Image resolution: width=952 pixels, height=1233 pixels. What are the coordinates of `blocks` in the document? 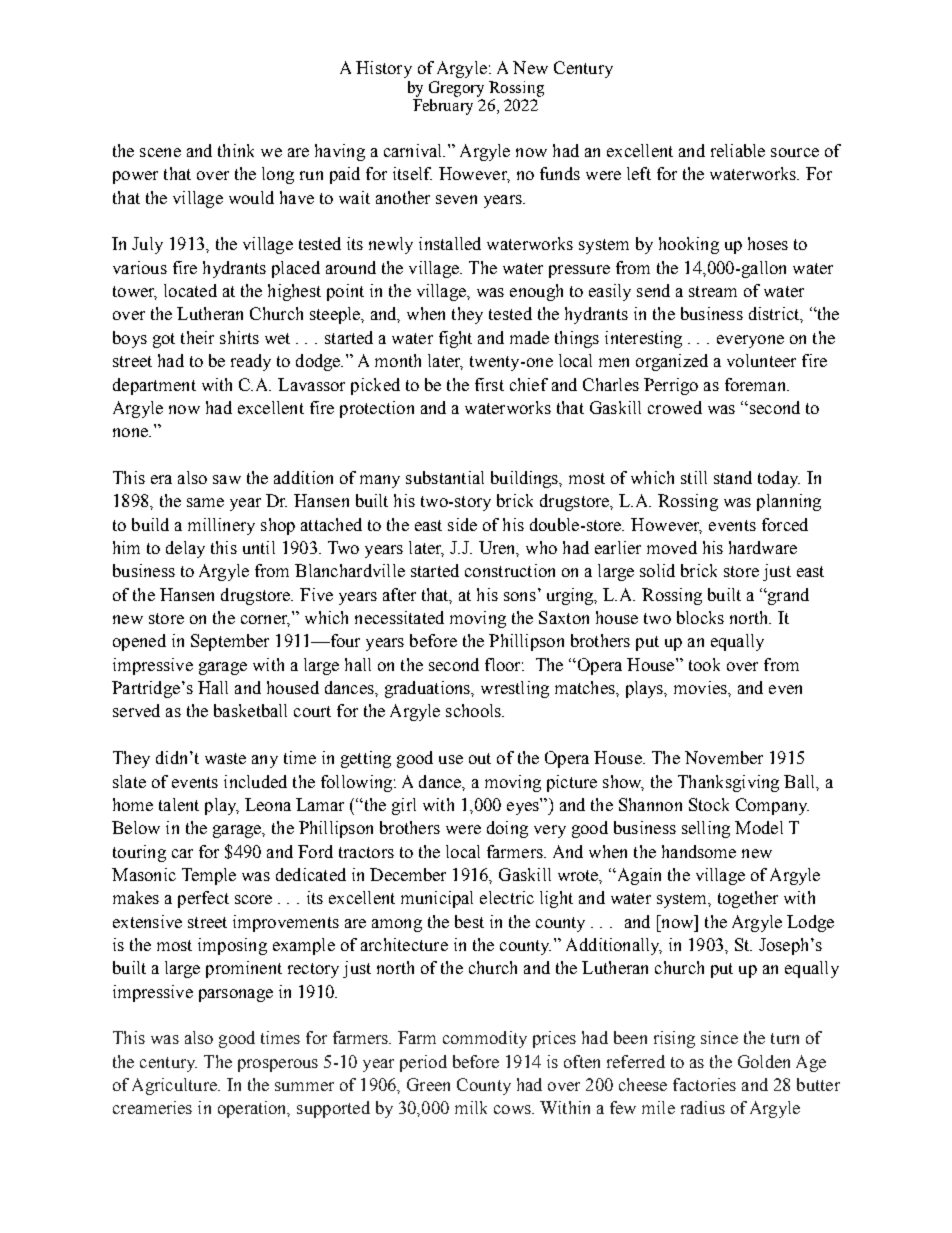 It's located at (700, 617).
